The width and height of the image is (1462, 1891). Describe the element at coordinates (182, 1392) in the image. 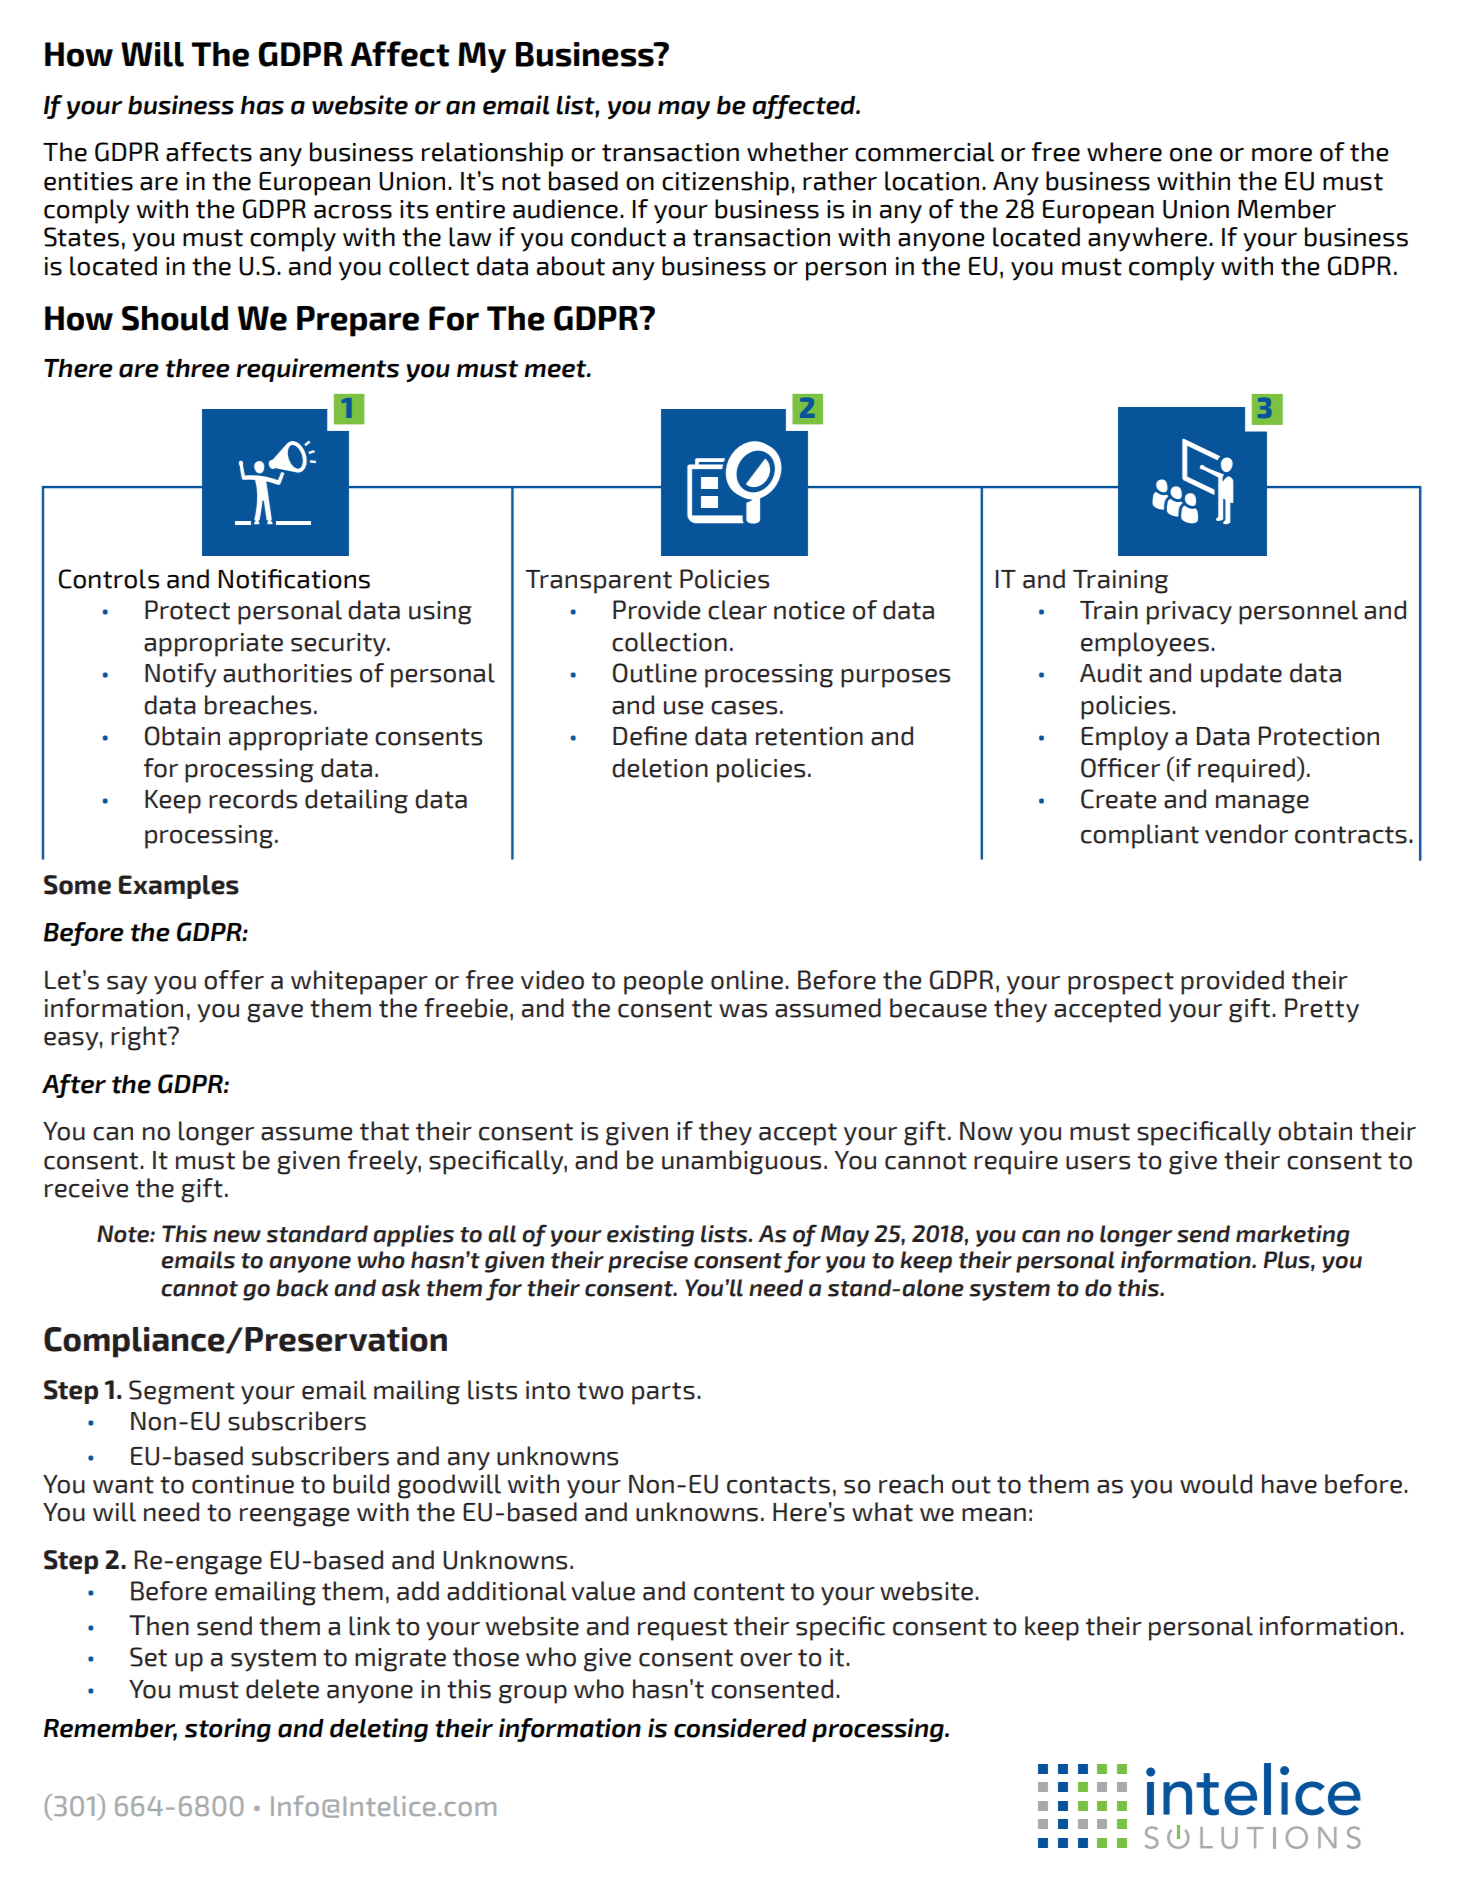

I see `Segment` at that location.
